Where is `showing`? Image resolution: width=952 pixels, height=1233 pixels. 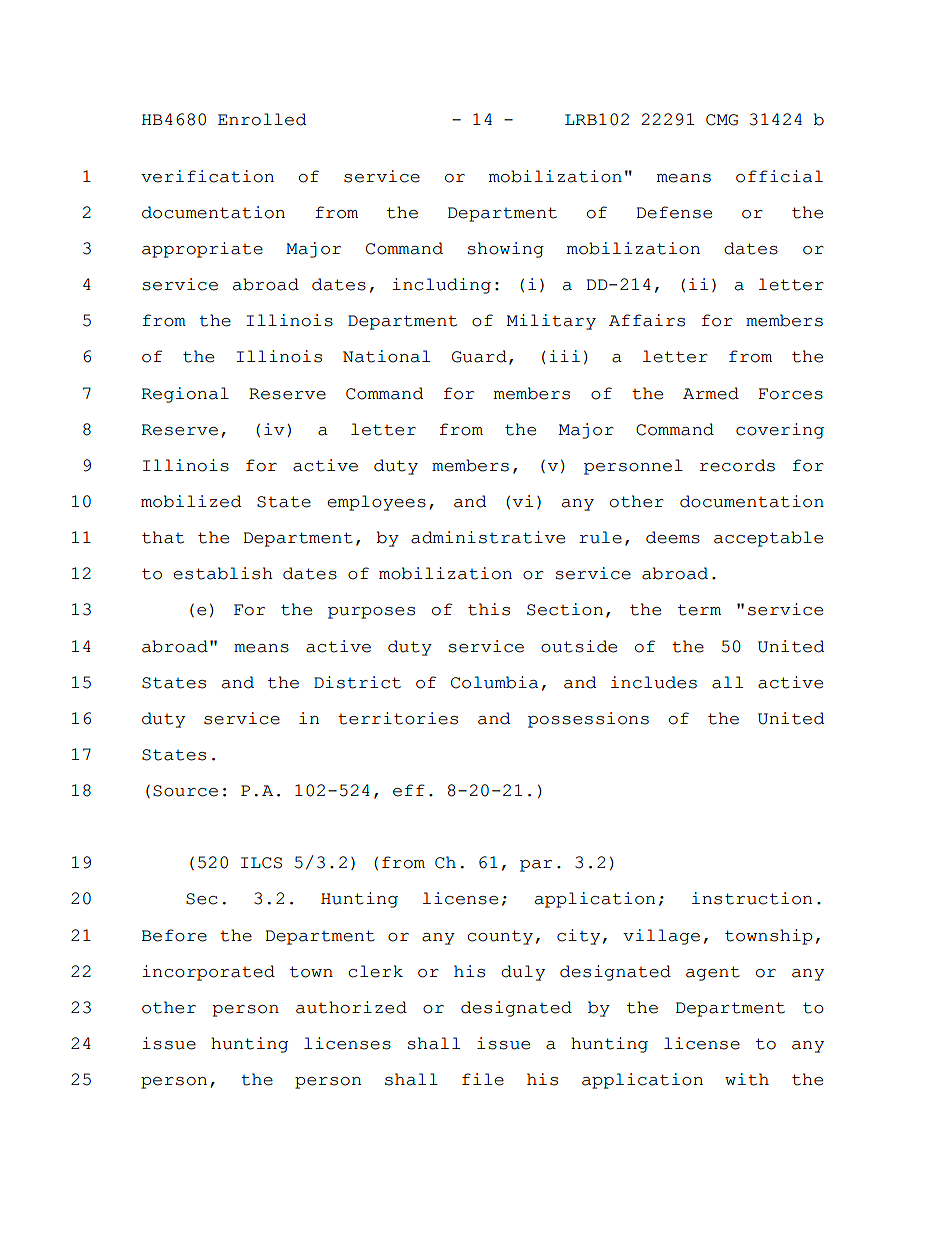
showing is located at coordinates (505, 250).
